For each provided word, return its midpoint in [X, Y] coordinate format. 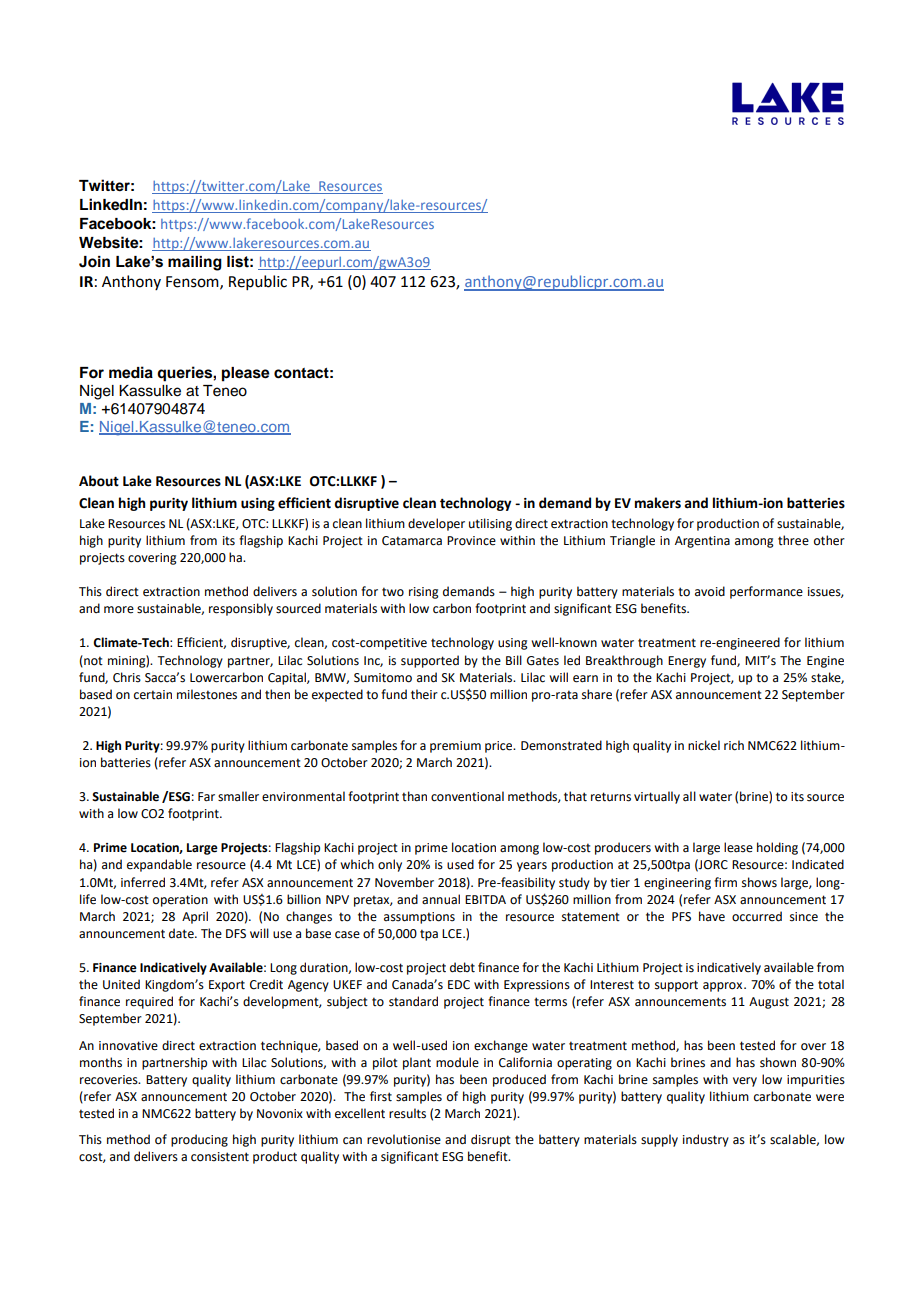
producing [199, 1140]
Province [471, 541]
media [131, 372]
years [532, 867]
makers [658, 503]
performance [766, 592]
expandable [159, 865]
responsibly [241, 609]
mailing [195, 263]
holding [777, 848]
